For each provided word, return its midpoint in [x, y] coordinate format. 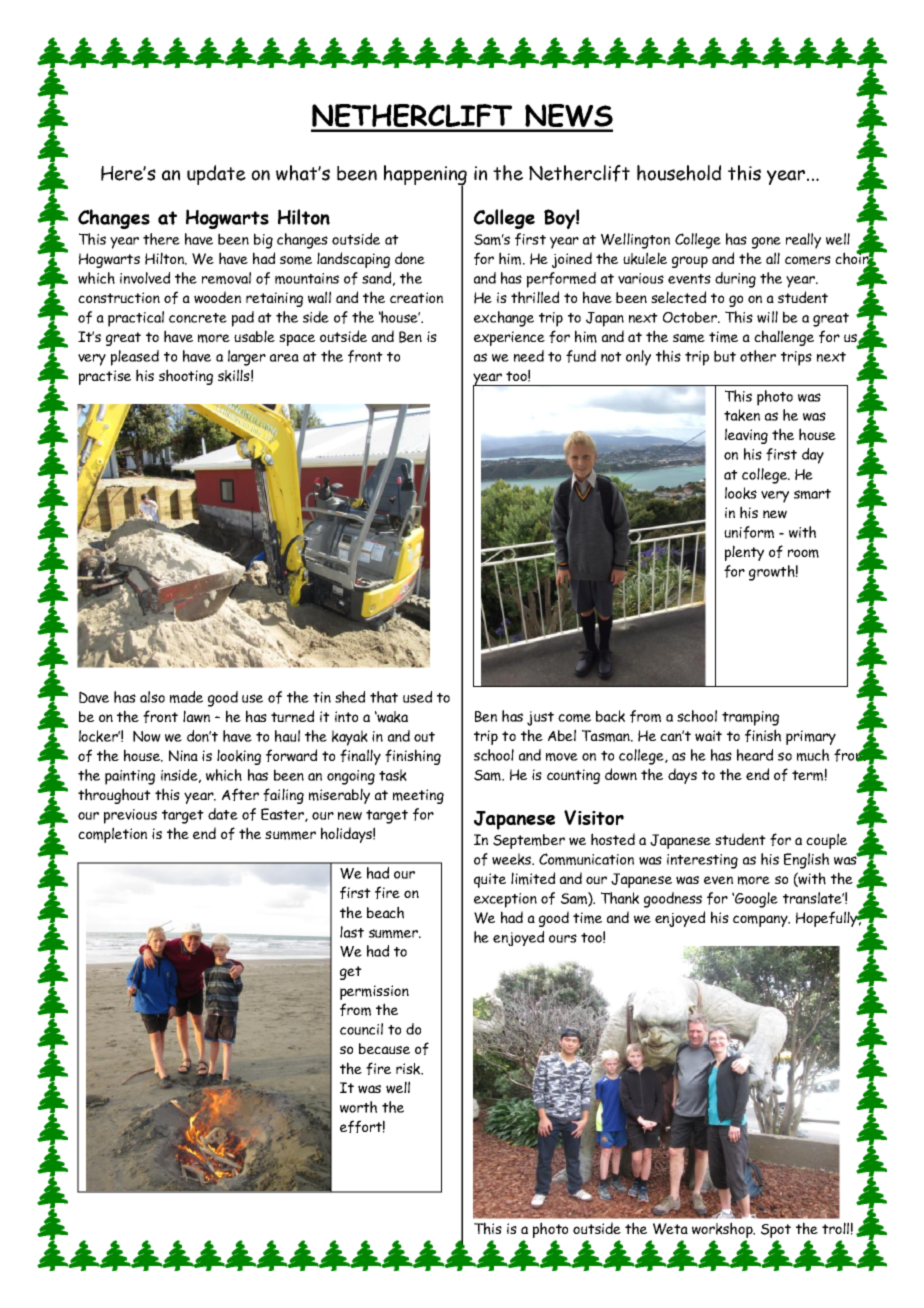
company [761, 921]
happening [425, 176]
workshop [723, 1230]
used [417, 697]
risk [409, 1069]
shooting [186, 377]
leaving [746, 436]
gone [766, 243]
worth [358, 1107]
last [352, 932]
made [186, 697]
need [529, 356]
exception [505, 900]
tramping [750, 718]
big [263, 241]
